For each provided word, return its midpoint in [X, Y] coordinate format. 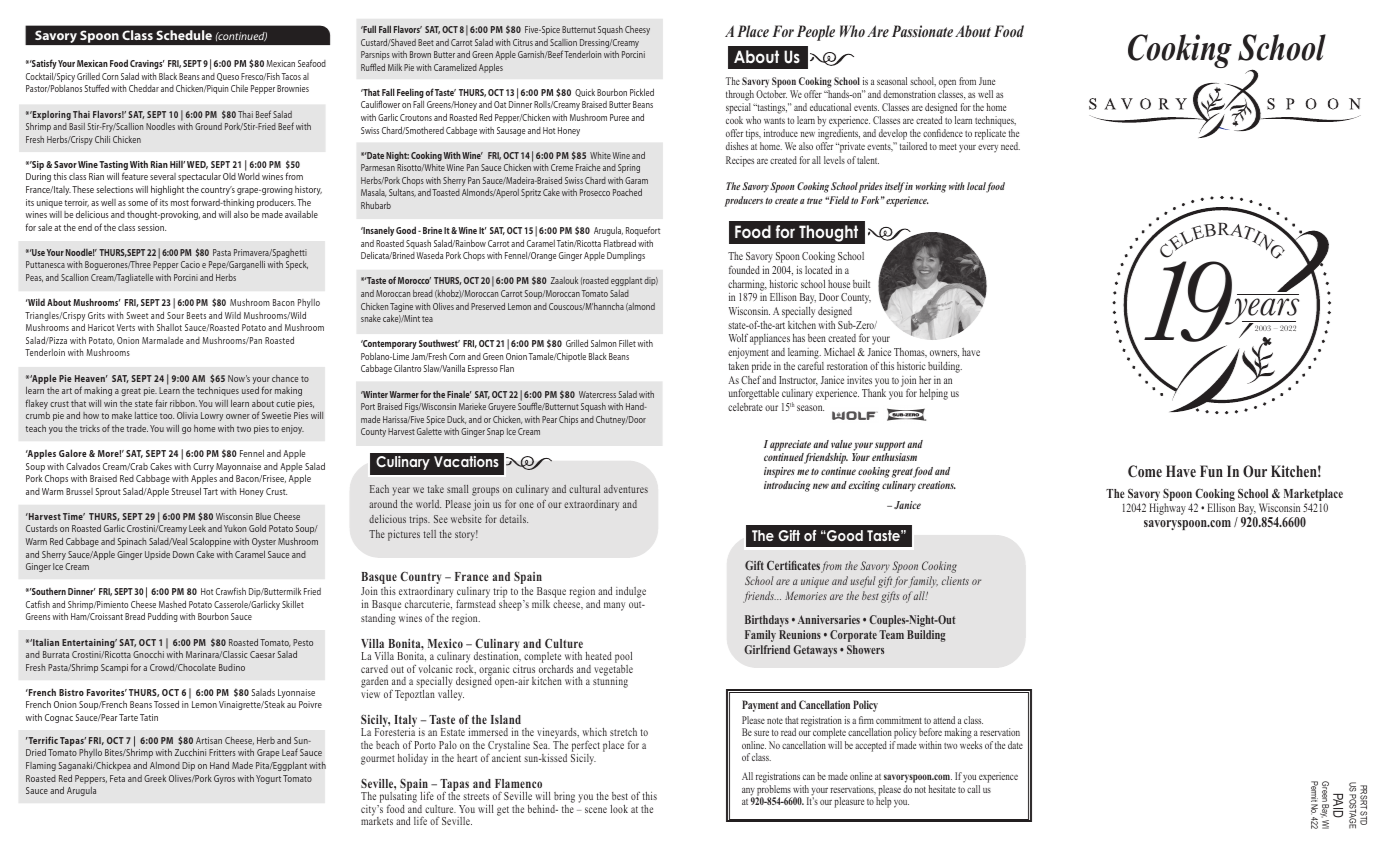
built [861, 284]
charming [747, 285]
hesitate [942, 789]
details [514, 519]
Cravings [147, 64]
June [987, 81]
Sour [175, 315]
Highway [1167, 509]
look [619, 809]
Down [183, 554]
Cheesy [637, 30]
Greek [155, 778]
